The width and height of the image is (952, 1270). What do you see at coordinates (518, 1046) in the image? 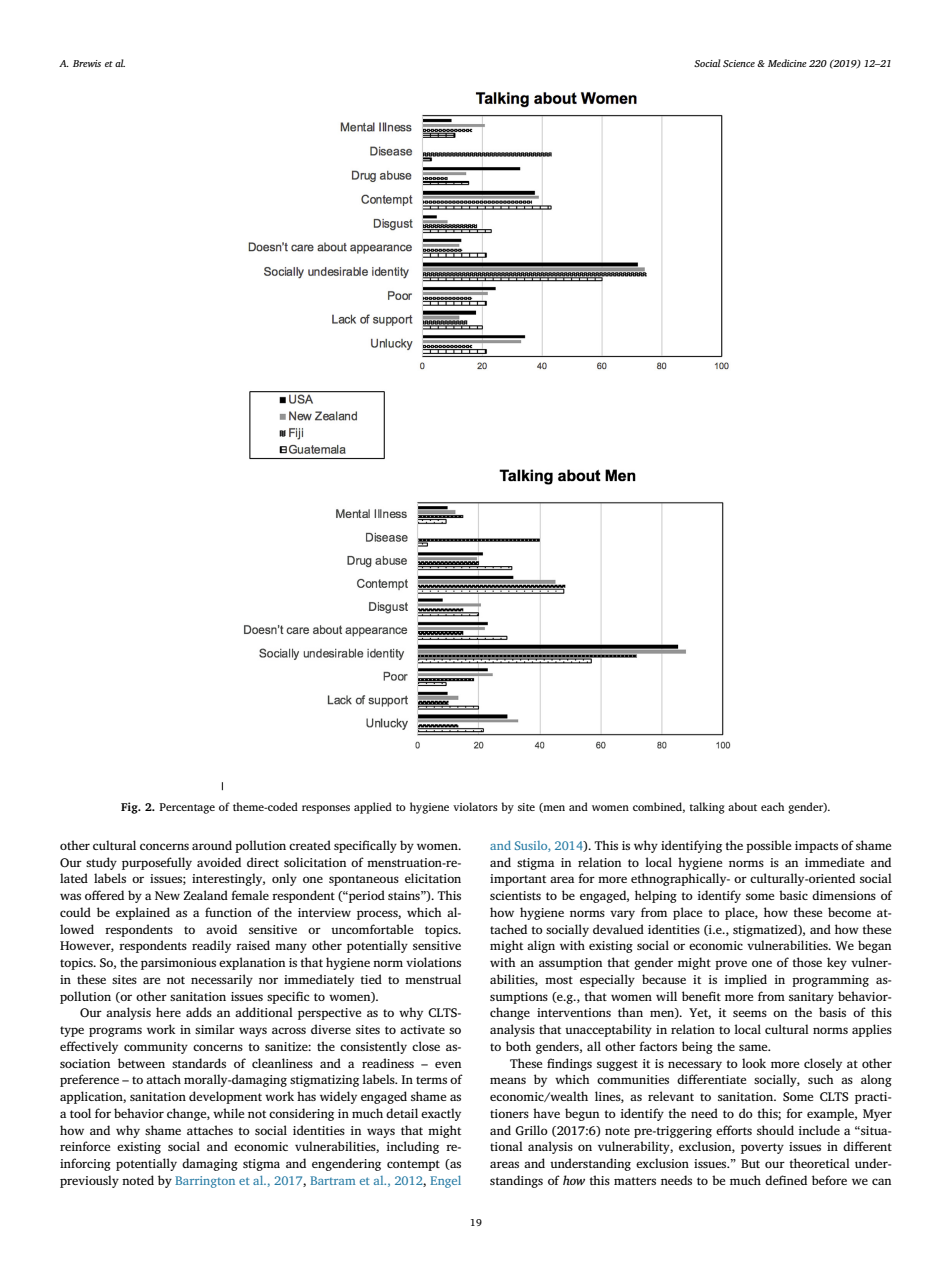
I see `both` at bounding box center [518, 1046].
